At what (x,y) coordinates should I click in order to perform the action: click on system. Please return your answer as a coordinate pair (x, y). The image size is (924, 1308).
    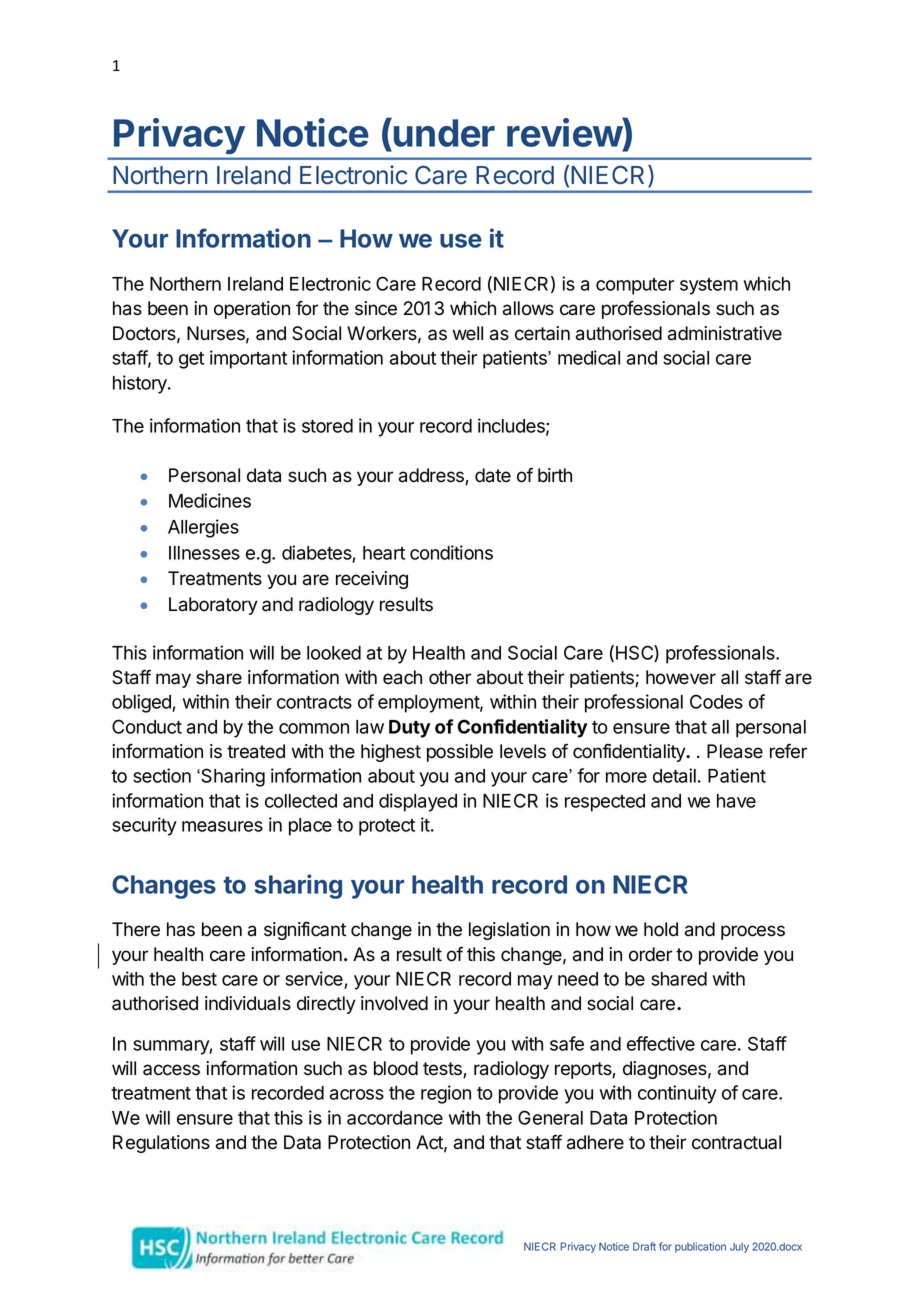
    Looking at the image, I should click on (709, 286).
